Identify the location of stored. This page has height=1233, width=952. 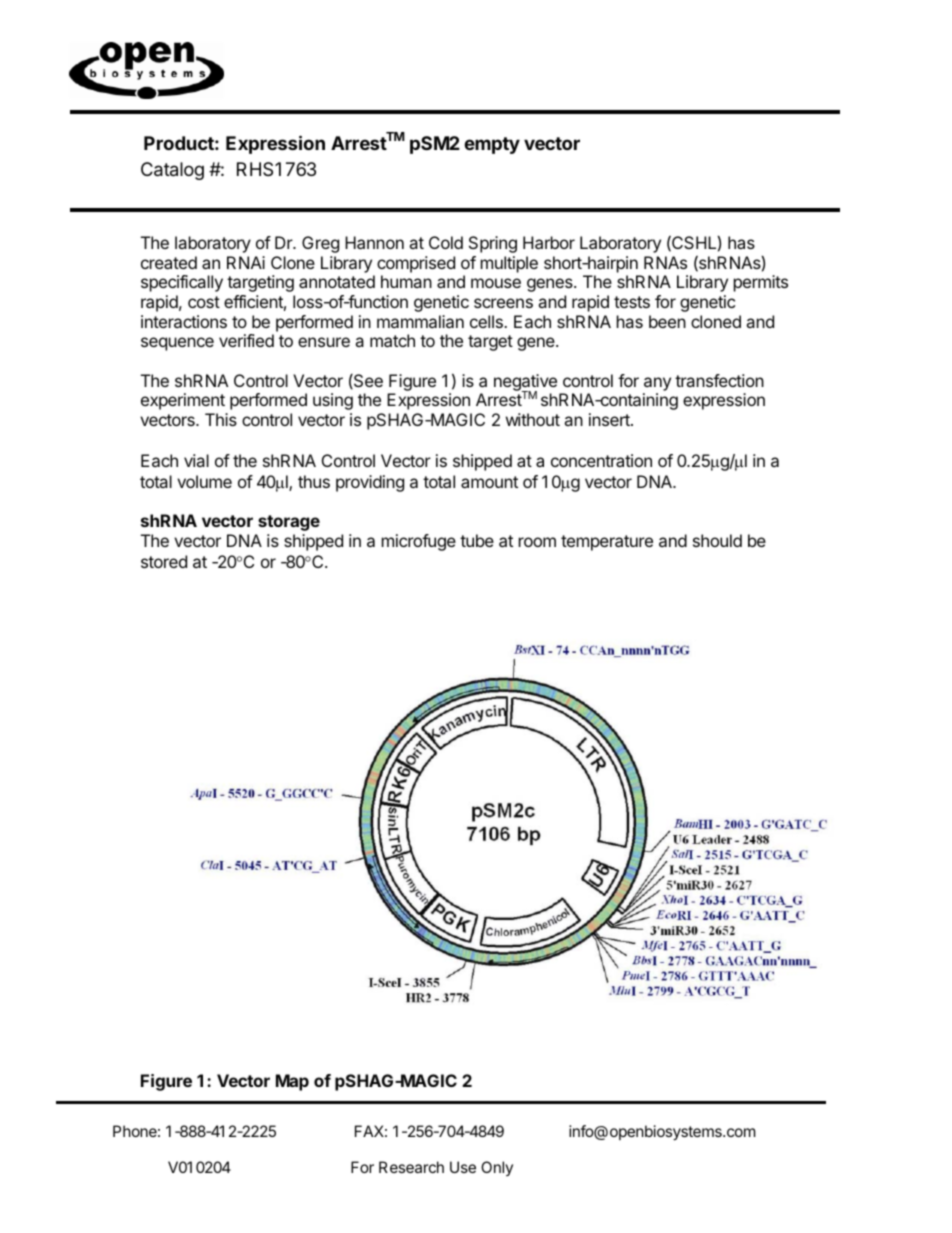
(164, 561).
